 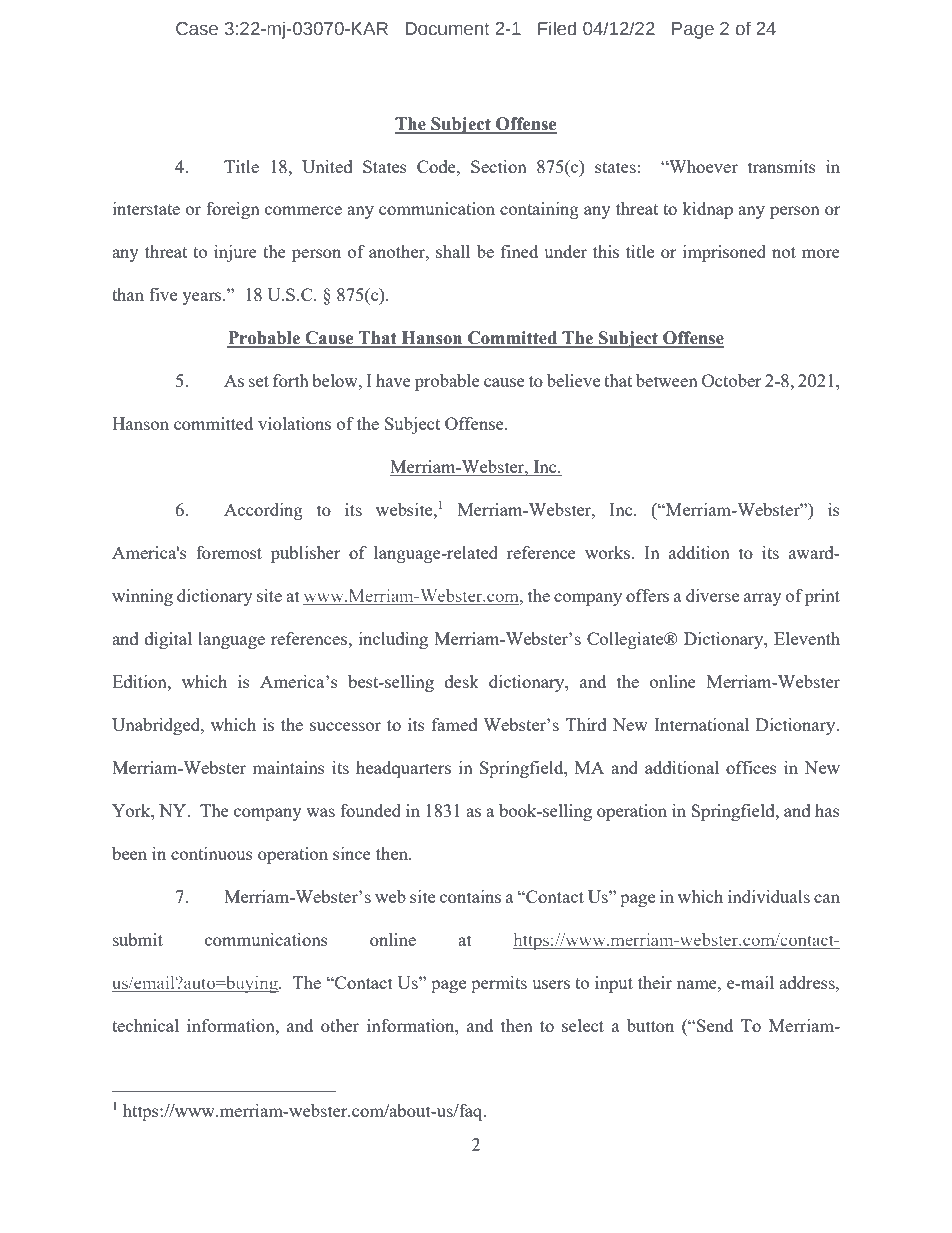 I want to click on Document, so click(x=448, y=29).
